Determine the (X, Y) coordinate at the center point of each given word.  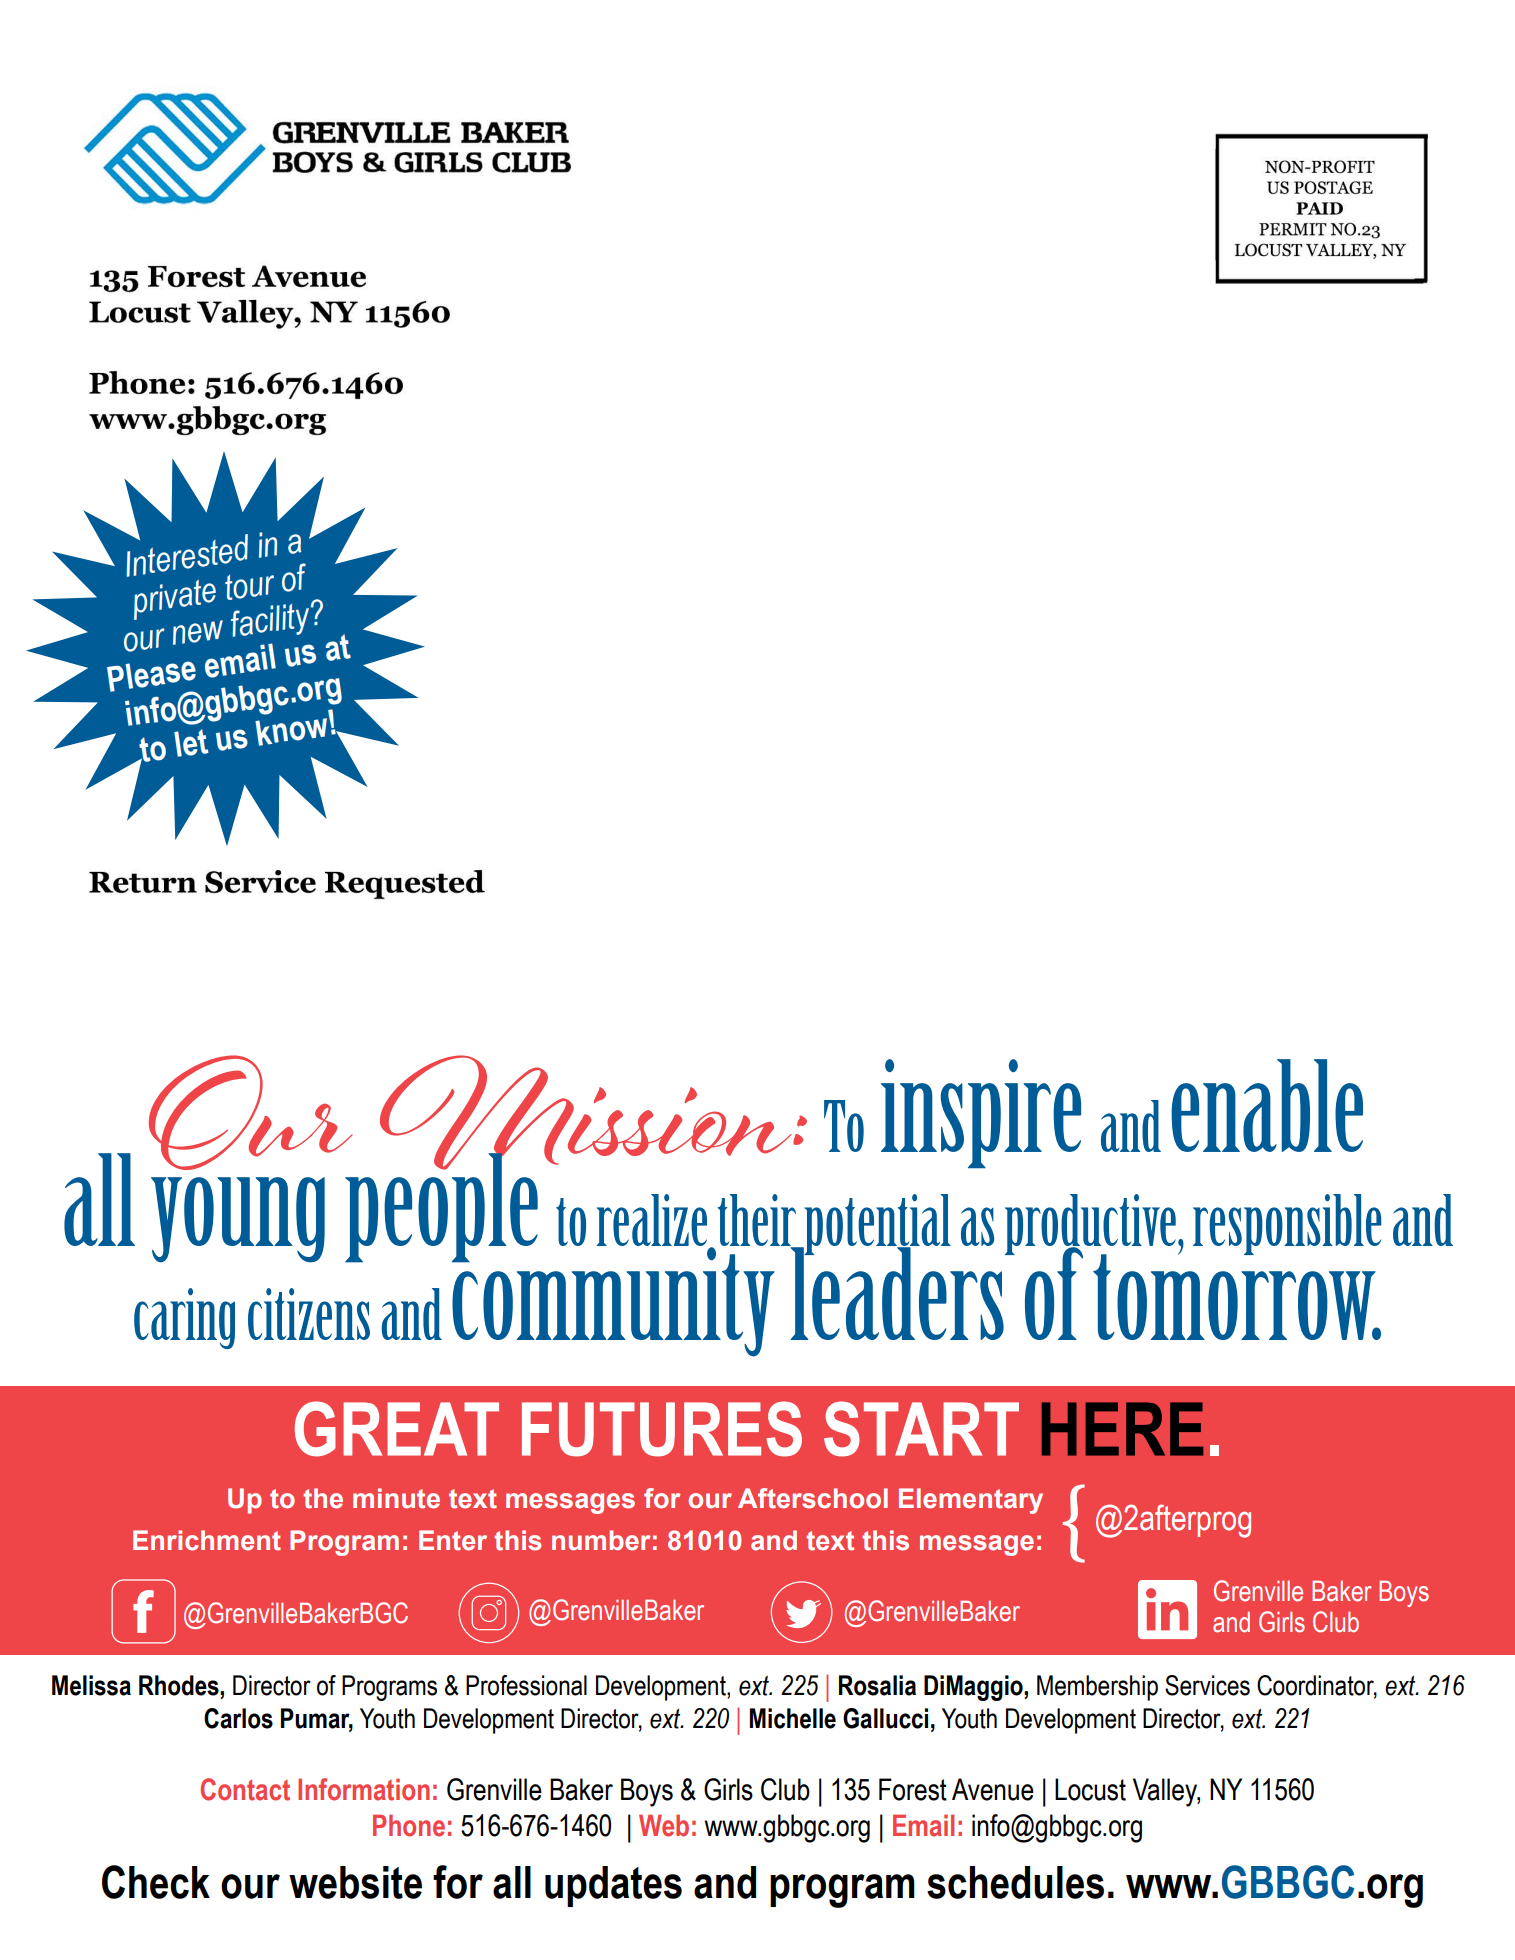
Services (1207, 1685)
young (238, 1220)
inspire (981, 1114)
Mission (587, 1113)
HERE (1122, 1429)
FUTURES (662, 1429)
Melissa (91, 1685)
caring (184, 1318)
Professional (526, 1685)
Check (156, 1882)
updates (613, 1886)
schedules (1015, 1882)
